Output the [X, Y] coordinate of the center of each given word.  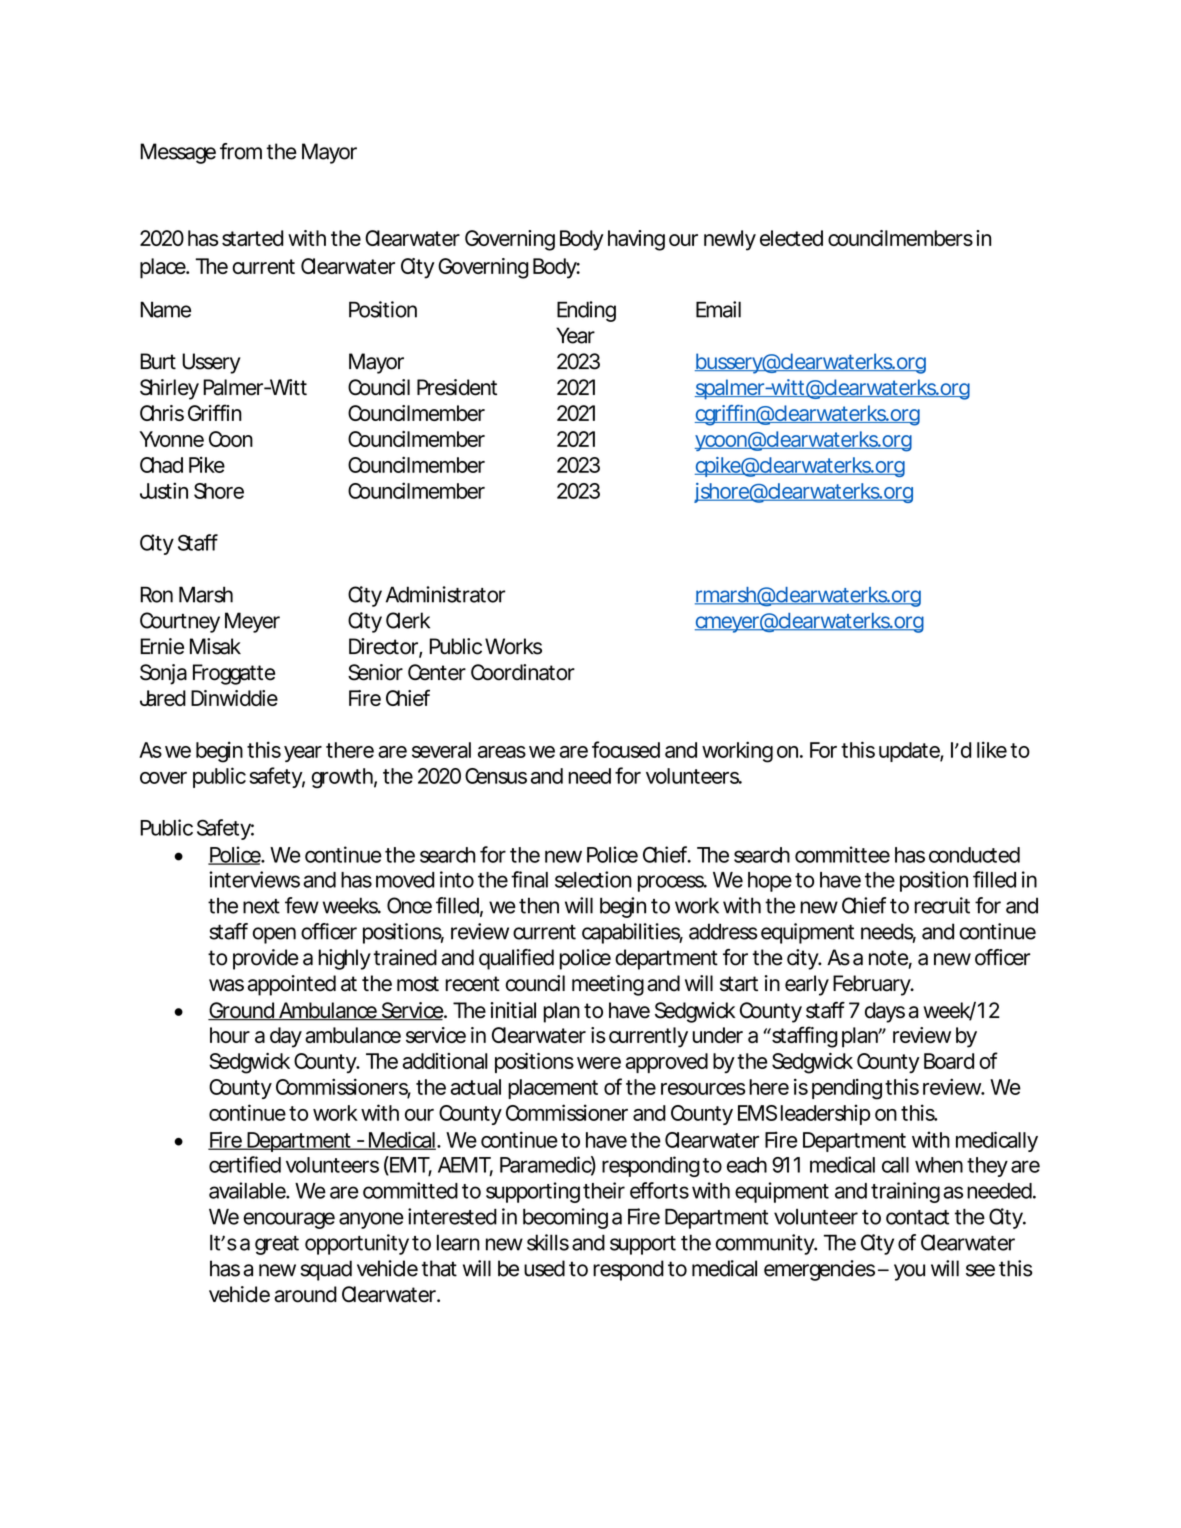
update [910, 752]
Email [718, 309]
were [599, 1063]
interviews [254, 879]
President [457, 387]
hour [230, 1035]
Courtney [180, 622]
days [885, 1012]
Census [496, 776]
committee [842, 854]
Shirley [169, 389]
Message [178, 153]
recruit [942, 905]
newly [730, 240]
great [277, 1245]
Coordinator [523, 672]
